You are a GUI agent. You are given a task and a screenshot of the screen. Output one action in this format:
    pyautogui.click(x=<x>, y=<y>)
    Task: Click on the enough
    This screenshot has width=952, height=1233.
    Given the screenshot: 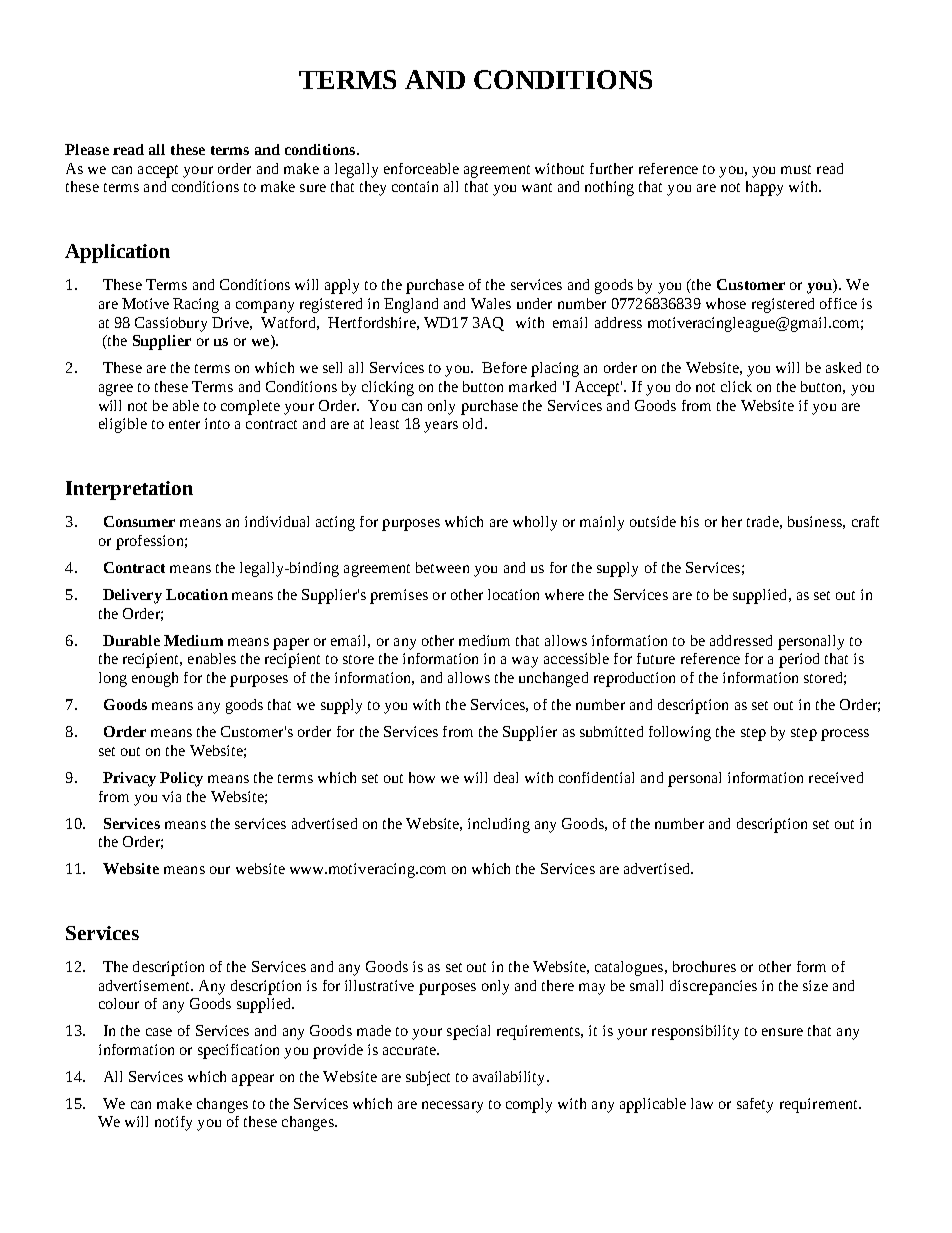 What is the action you would take?
    pyautogui.click(x=155, y=679)
